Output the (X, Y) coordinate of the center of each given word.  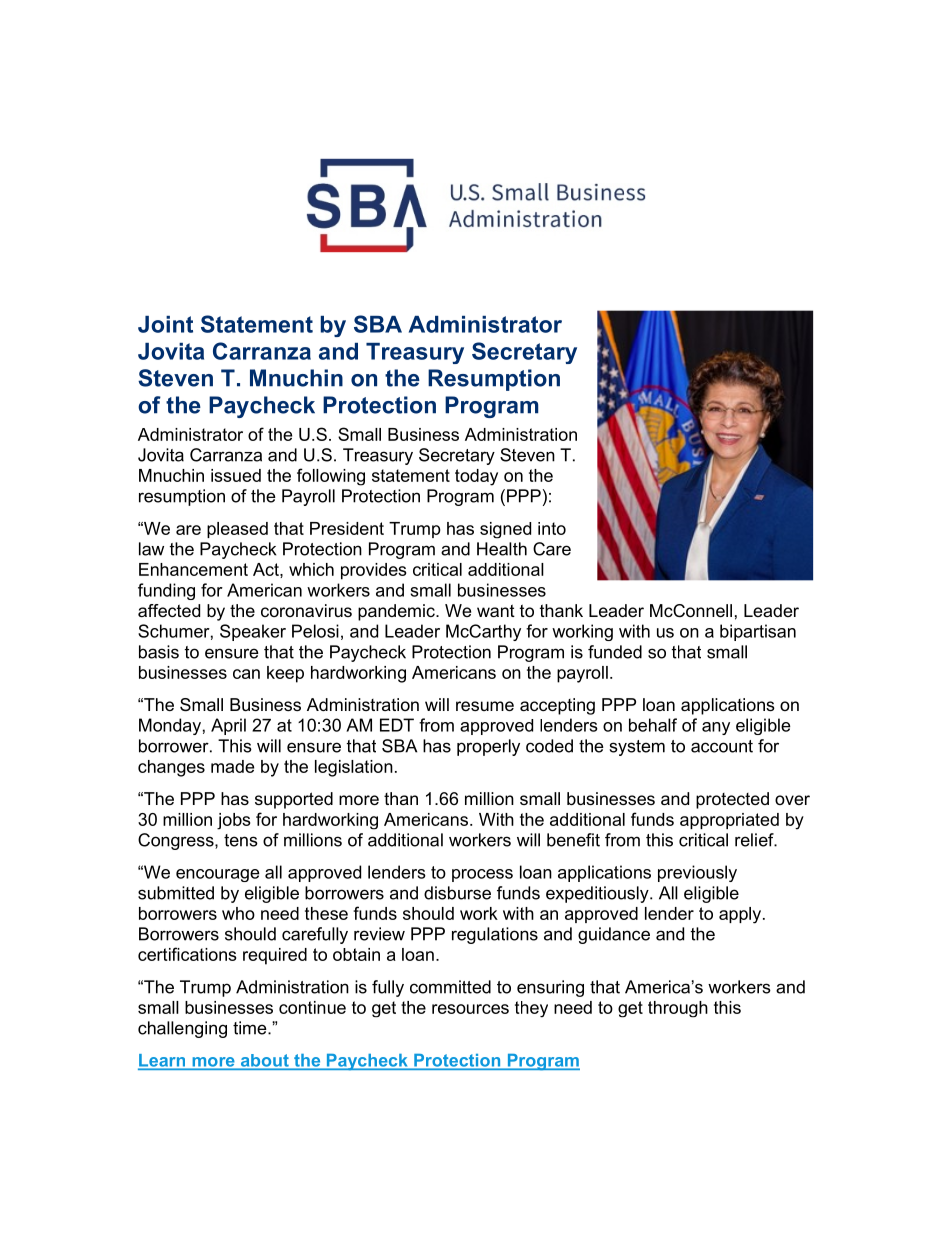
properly (488, 747)
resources (470, 1009)
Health (502, 549)
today (476, 477)
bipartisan (758, 632)
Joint (165, 324)
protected (732, 800)
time (251, 1028)
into (552, 528)
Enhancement (193, 569)
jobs (233, 821)
